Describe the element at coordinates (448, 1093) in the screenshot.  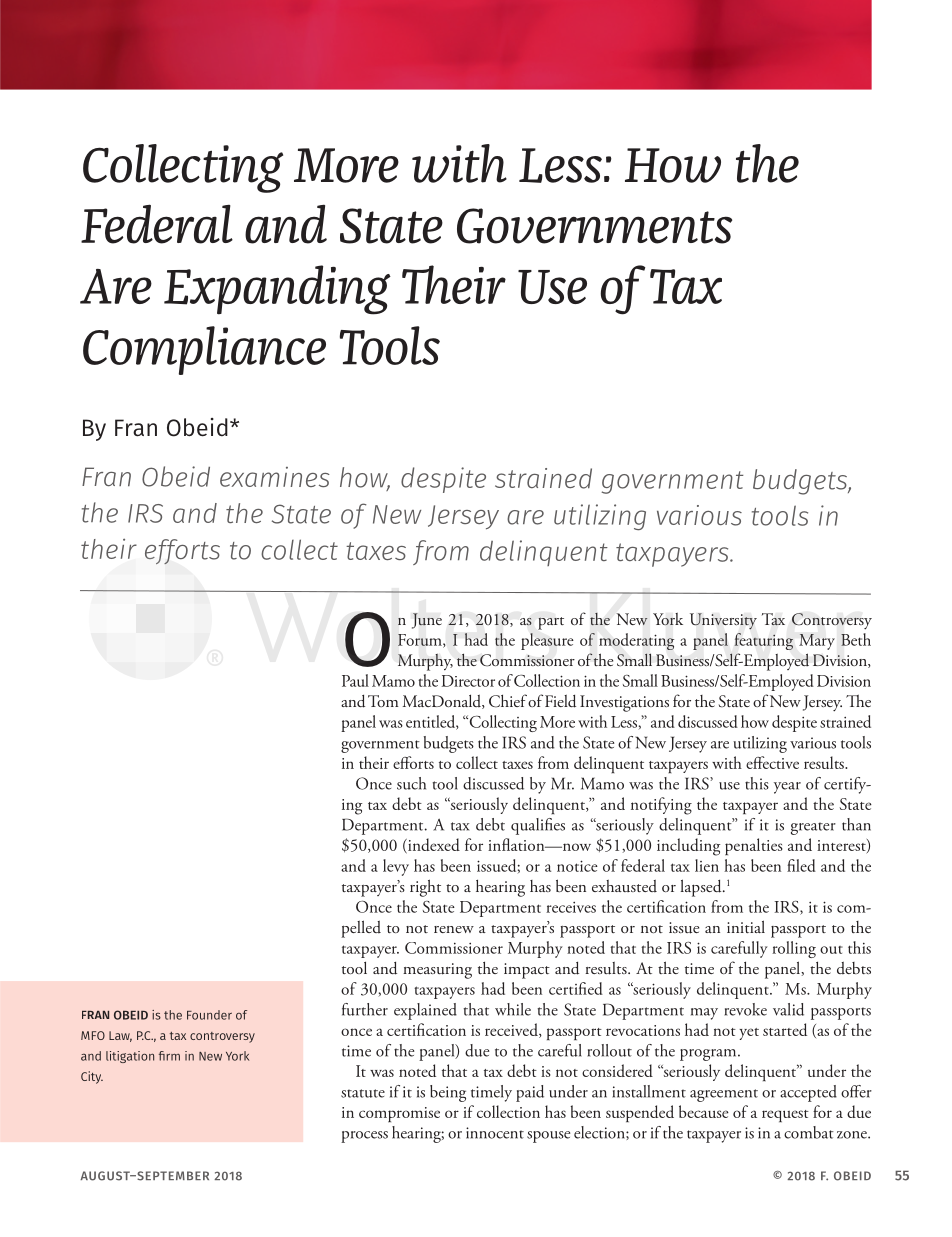
I see `being` at that location.
